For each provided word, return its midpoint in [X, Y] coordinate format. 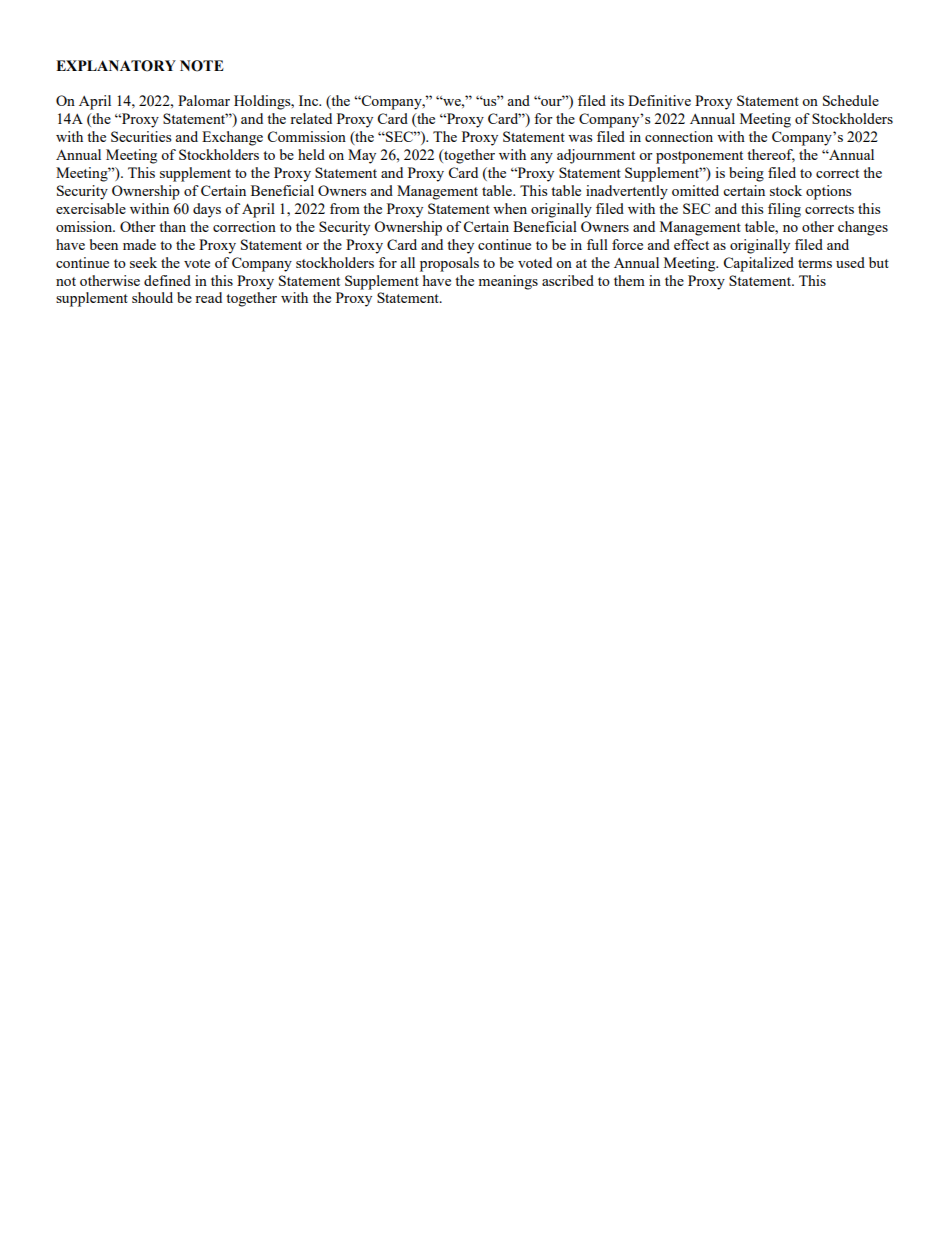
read [208, 297]
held [311, 154]
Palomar [204, 100]
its [617, 100]
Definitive [659, 100]
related [311, 118]
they [460, 246]
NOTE [202, 66]
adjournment [596, 156]
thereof [771, 155]
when [510, 208]
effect [691, 244]
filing [784, 210]
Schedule [851, 100]
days [207, 210]
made [139, 244]
